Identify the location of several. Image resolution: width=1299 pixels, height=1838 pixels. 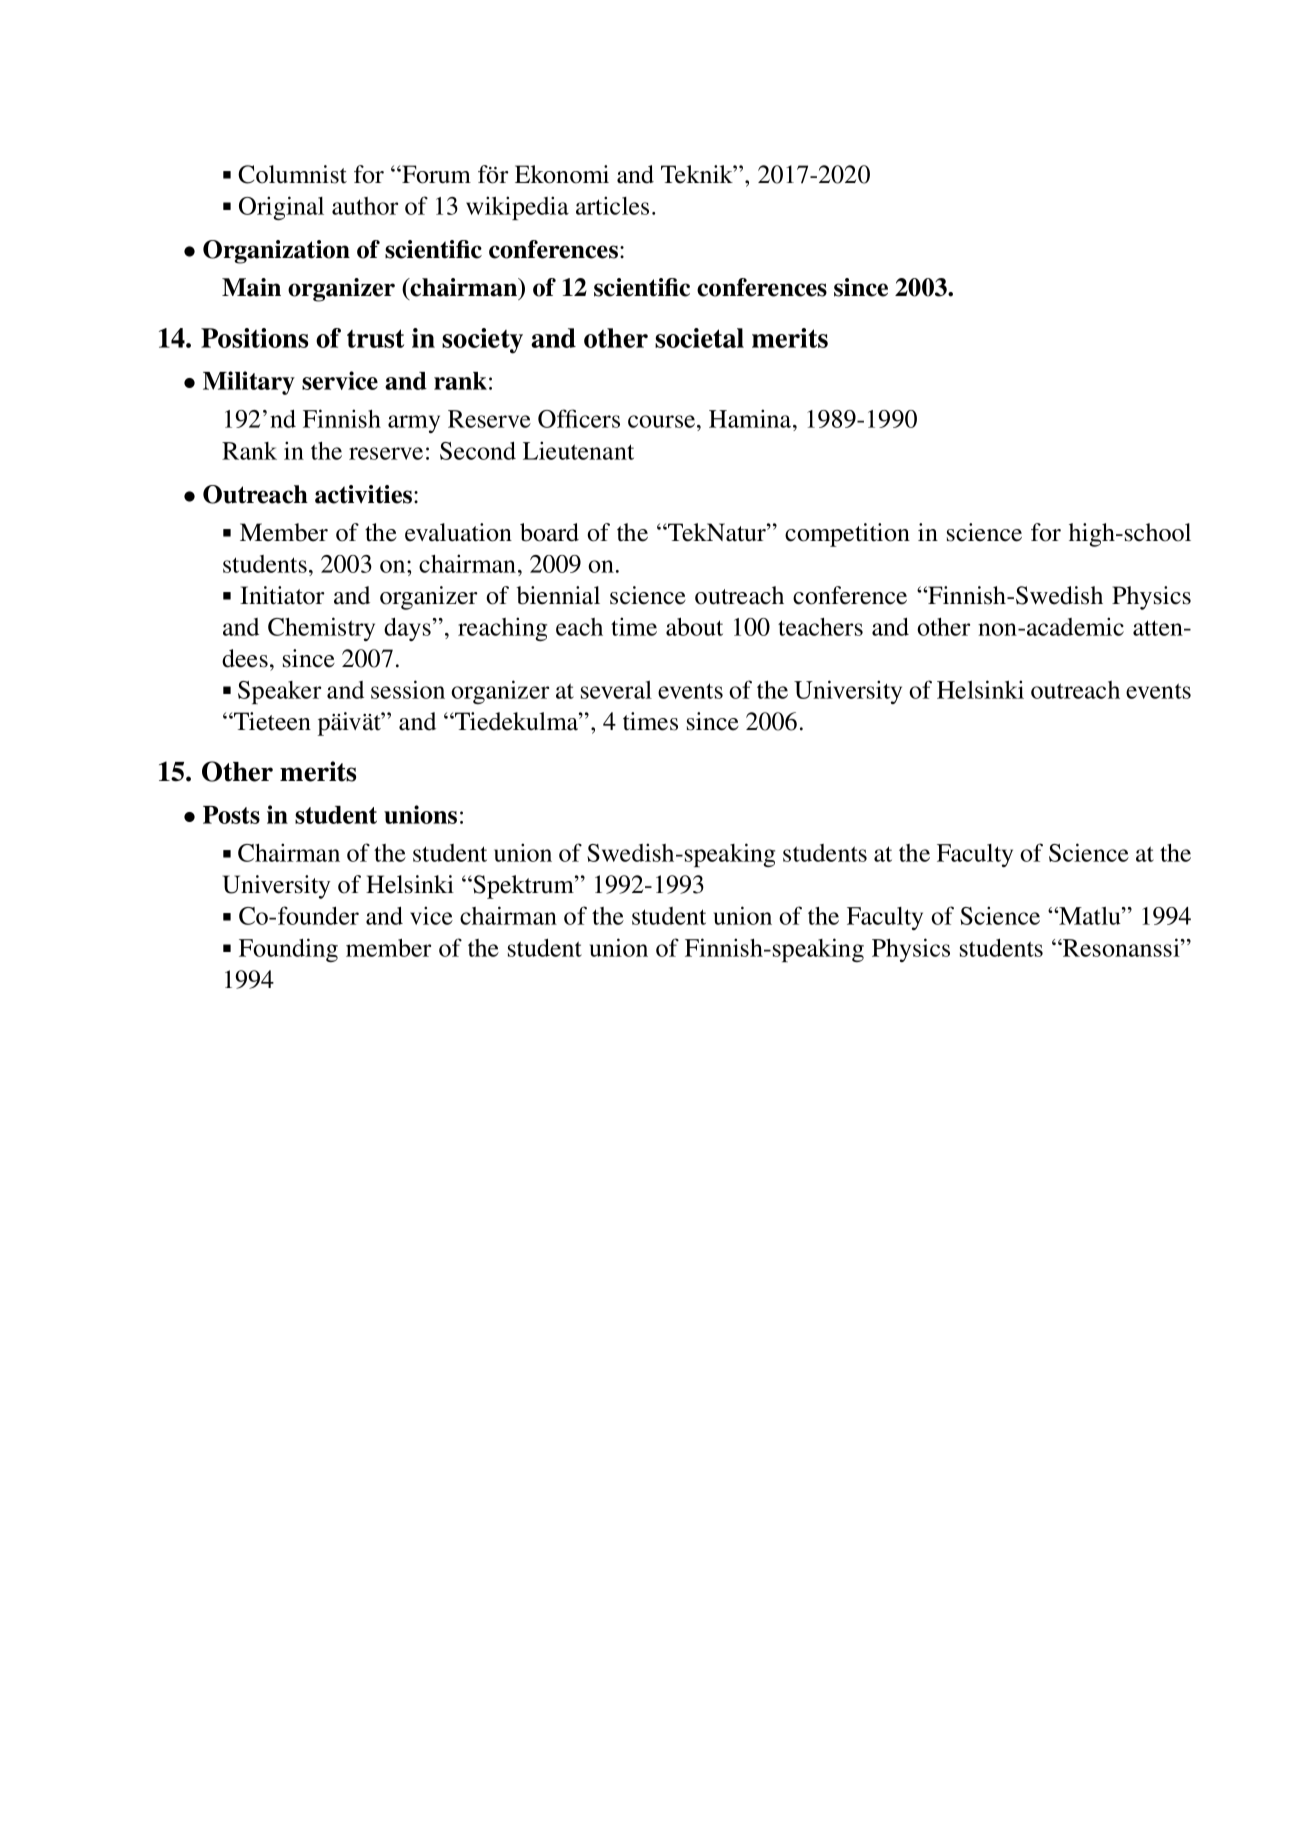
(616, 690).
